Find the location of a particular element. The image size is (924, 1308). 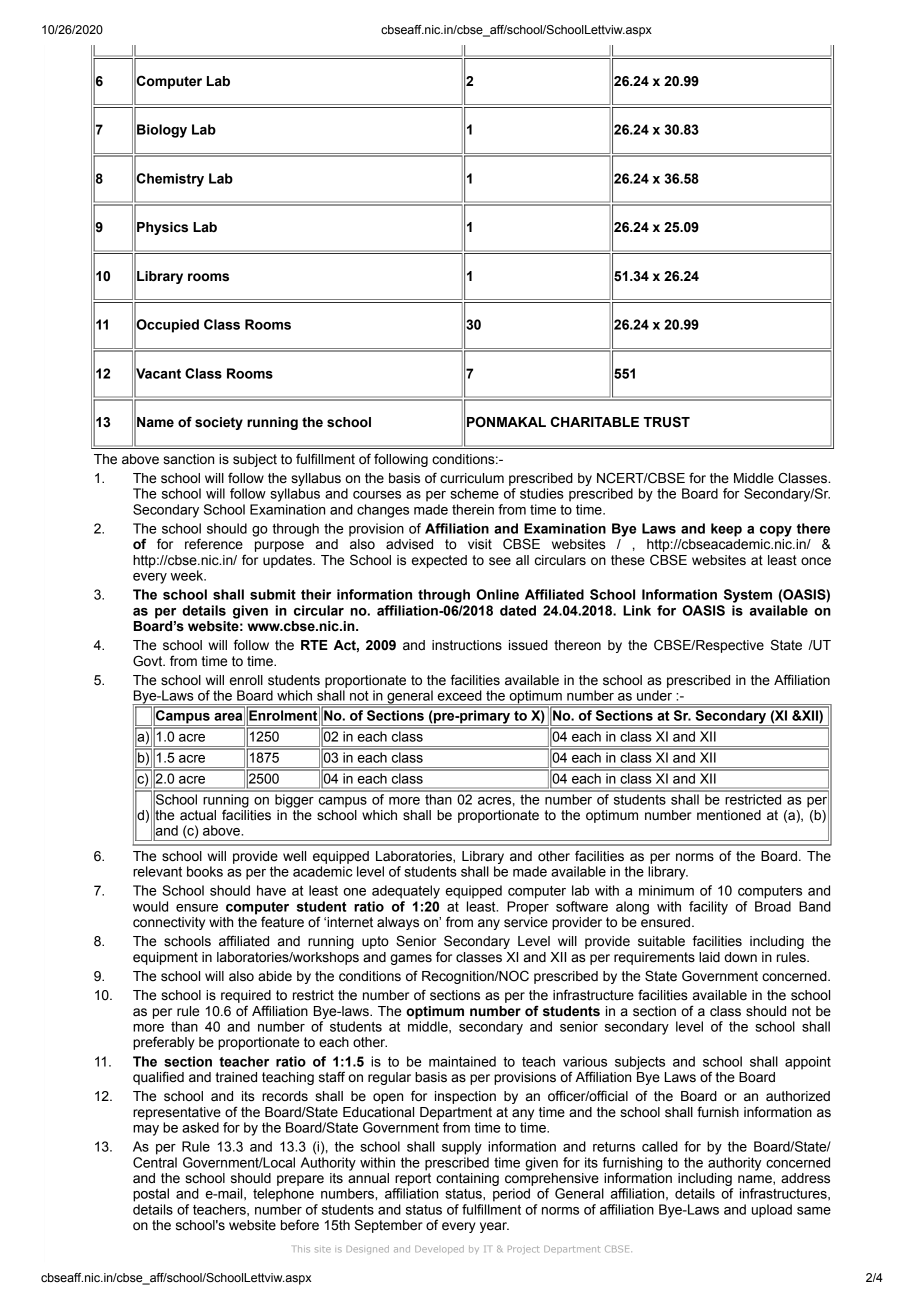

TRUST is located at coordinates (666, 422).
